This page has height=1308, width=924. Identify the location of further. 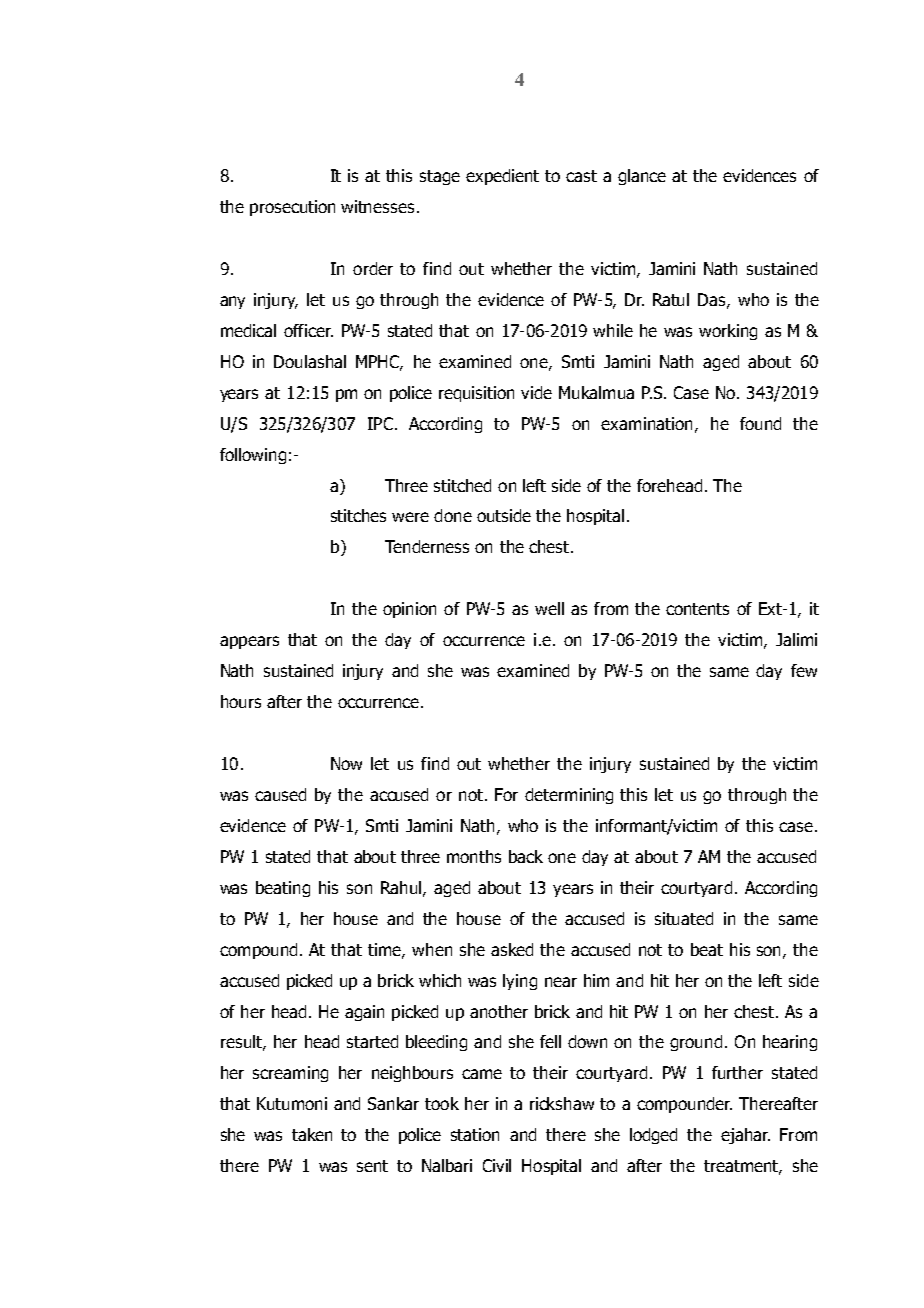
(737, 1072).
